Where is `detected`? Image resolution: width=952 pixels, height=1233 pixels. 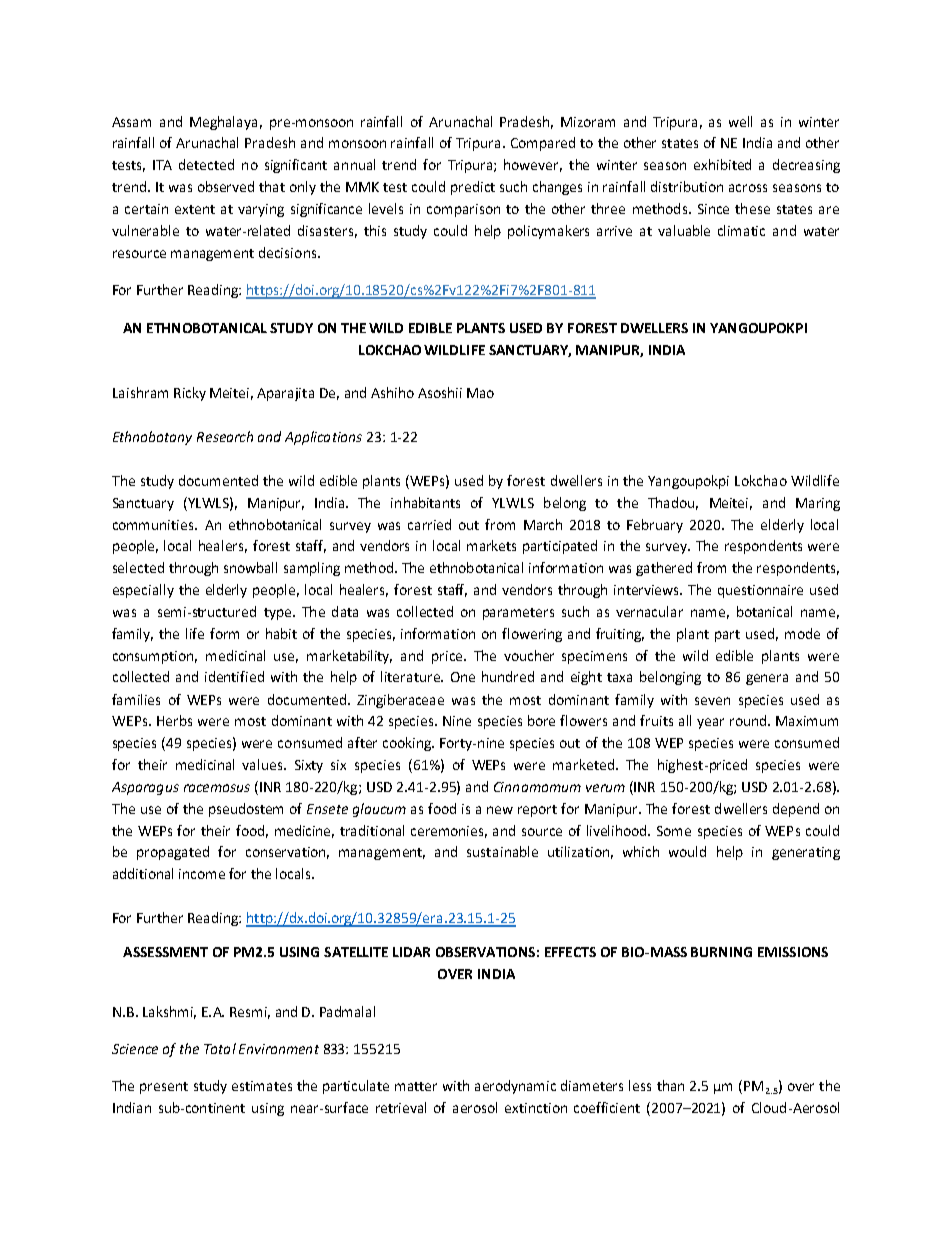 detected is located at coordinates (206, 164).
